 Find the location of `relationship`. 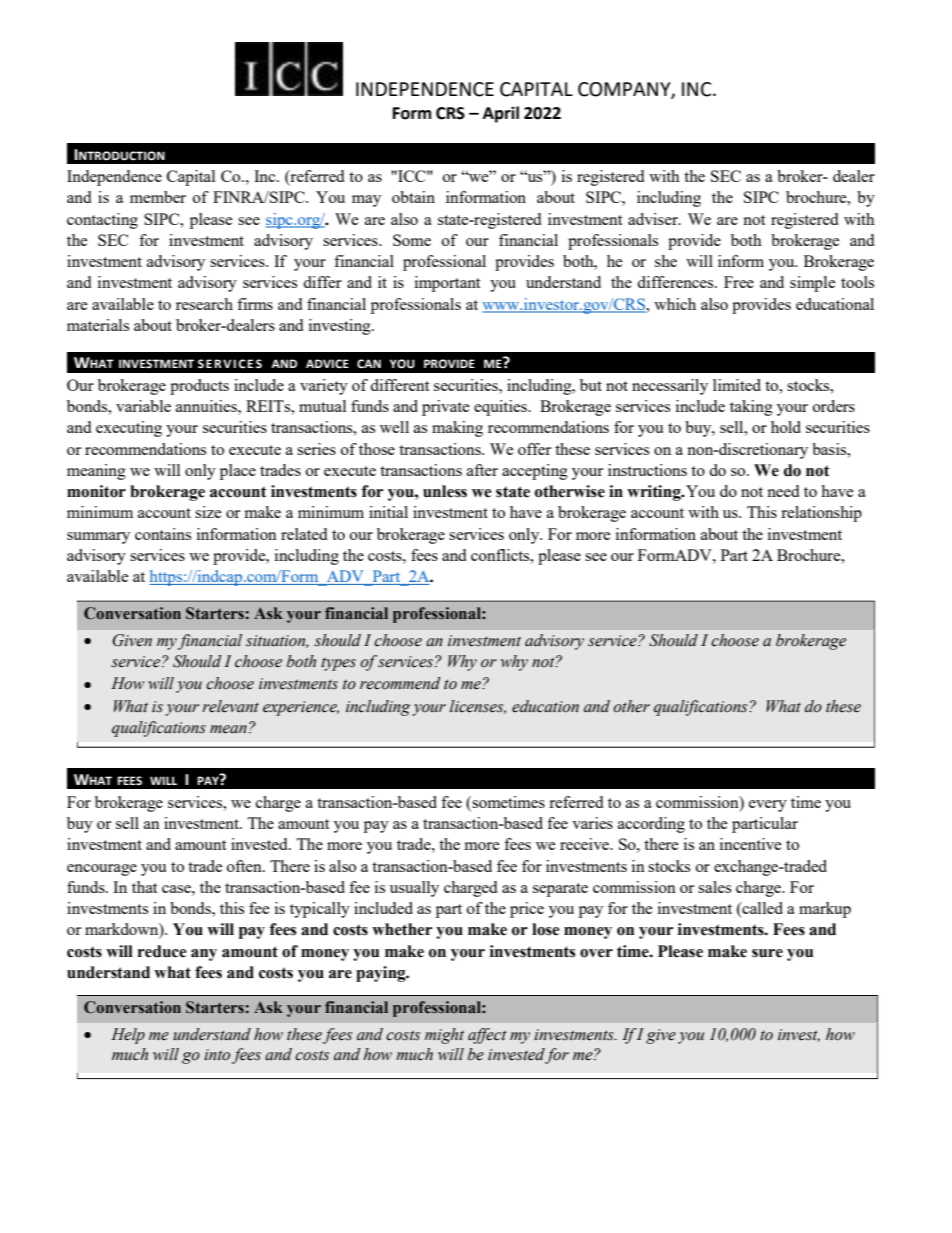

relationship is located at coordinates (821, 514).
